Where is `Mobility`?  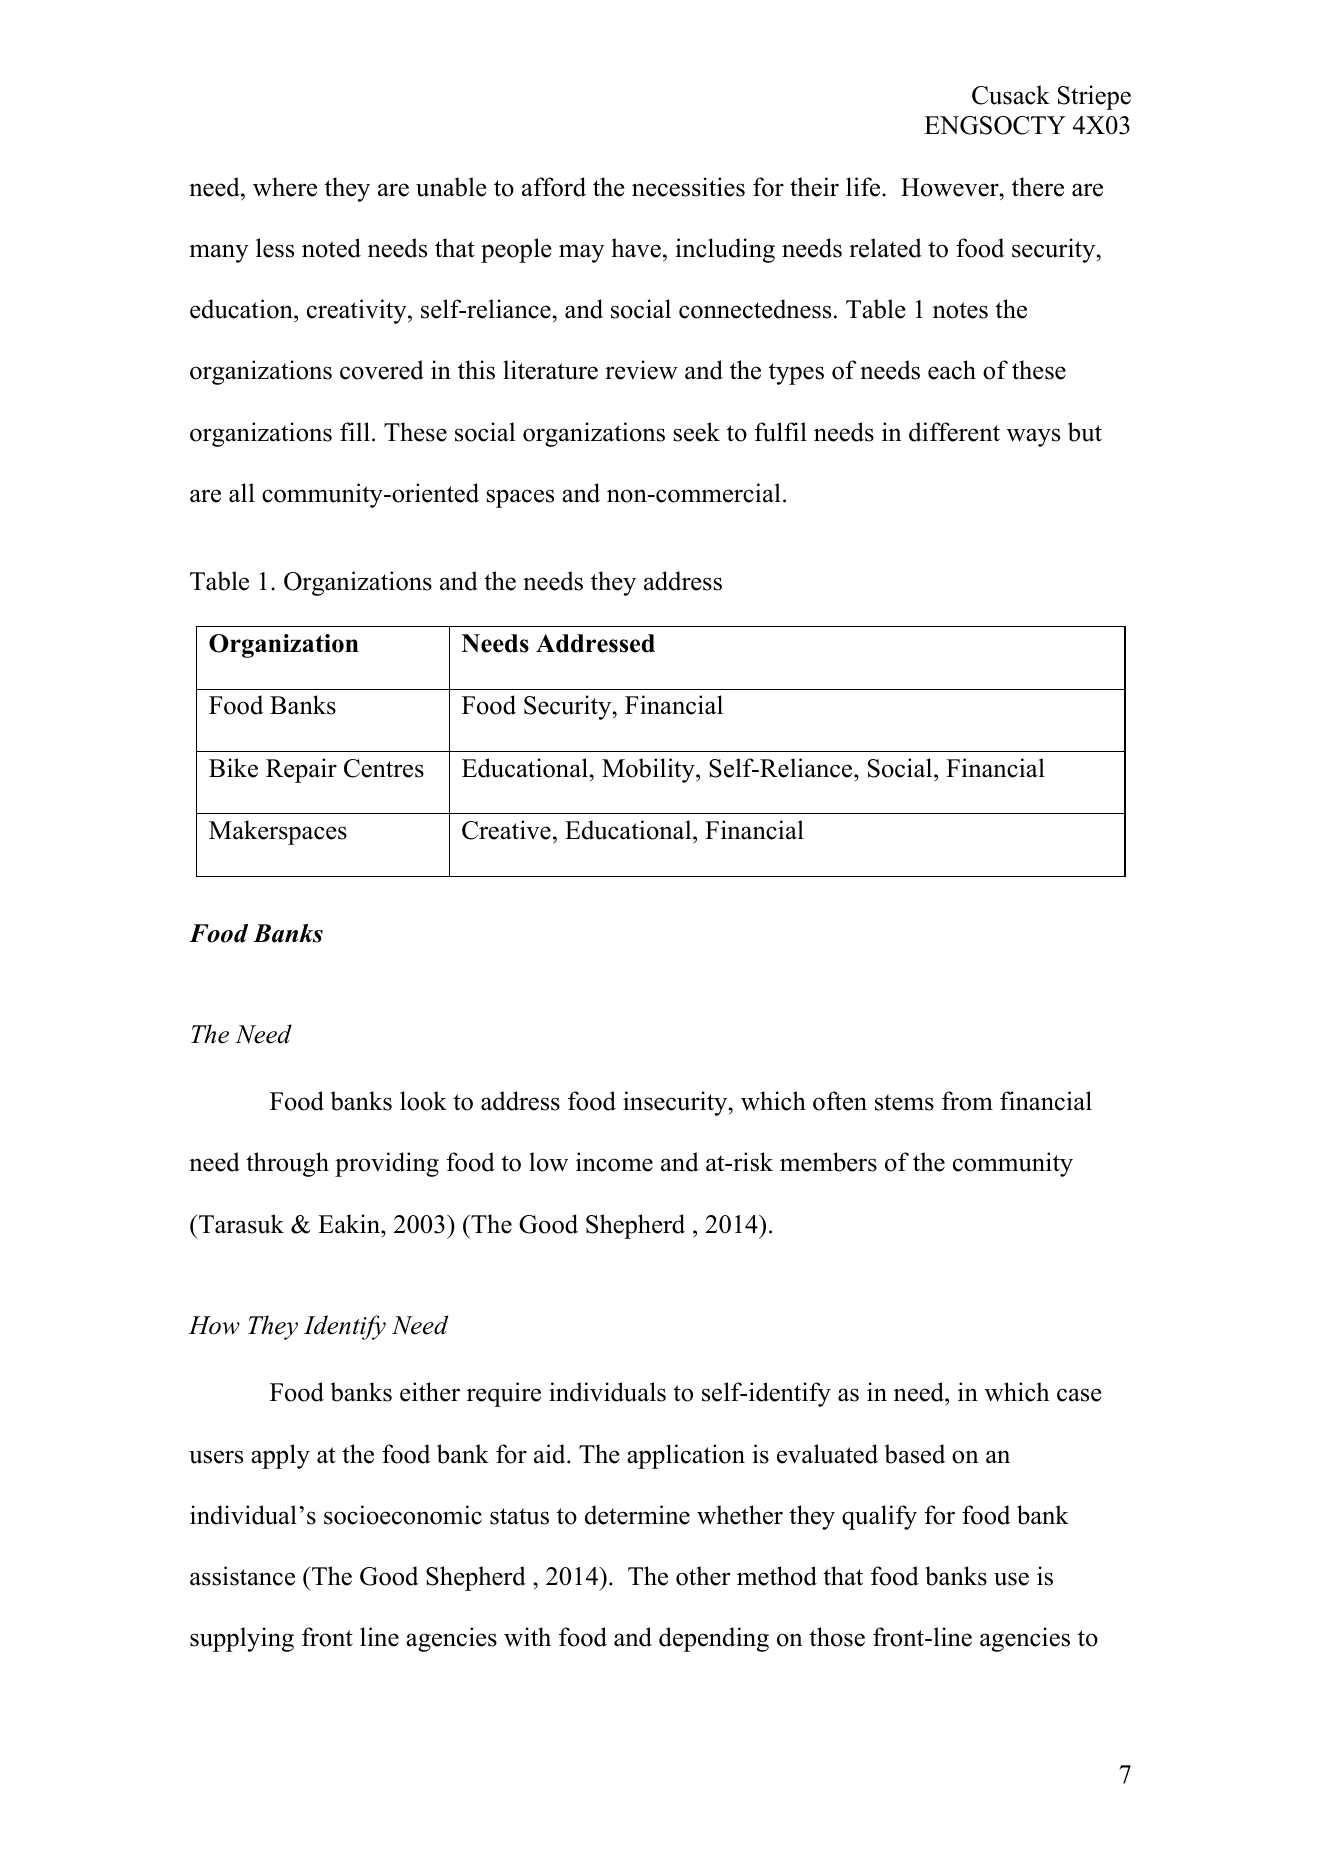 Mobility is located at coordinates (649, 770).
